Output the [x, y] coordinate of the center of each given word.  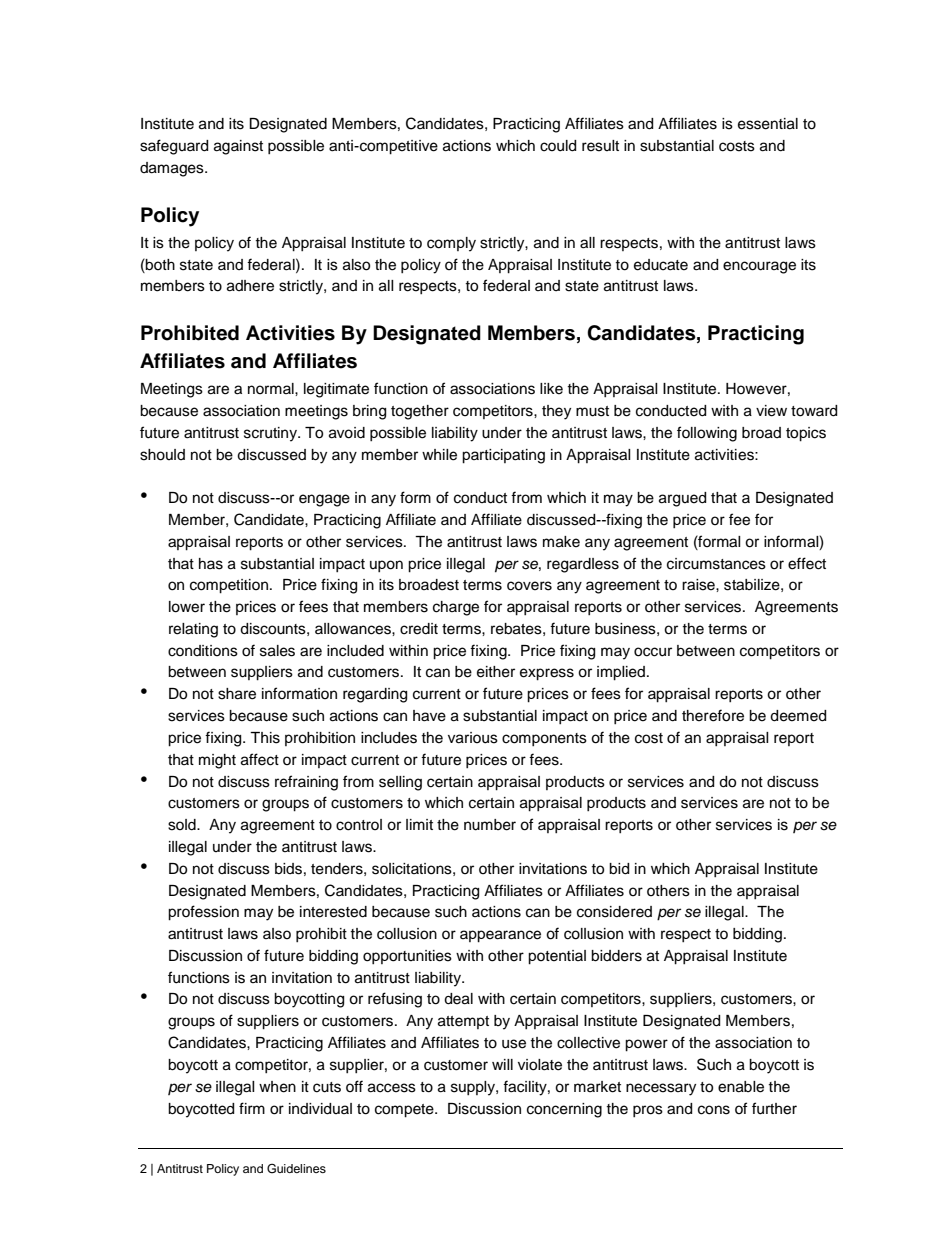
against [238, 147]
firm [252, 1108]
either [496, 672]
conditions [203, 651]
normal [272, 388]
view [771, 411]
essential [768, 124]
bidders [616, 956]
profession [203, 913]
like [551, 389]
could [558, 146]
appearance [500, 936]
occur [653, 652]
